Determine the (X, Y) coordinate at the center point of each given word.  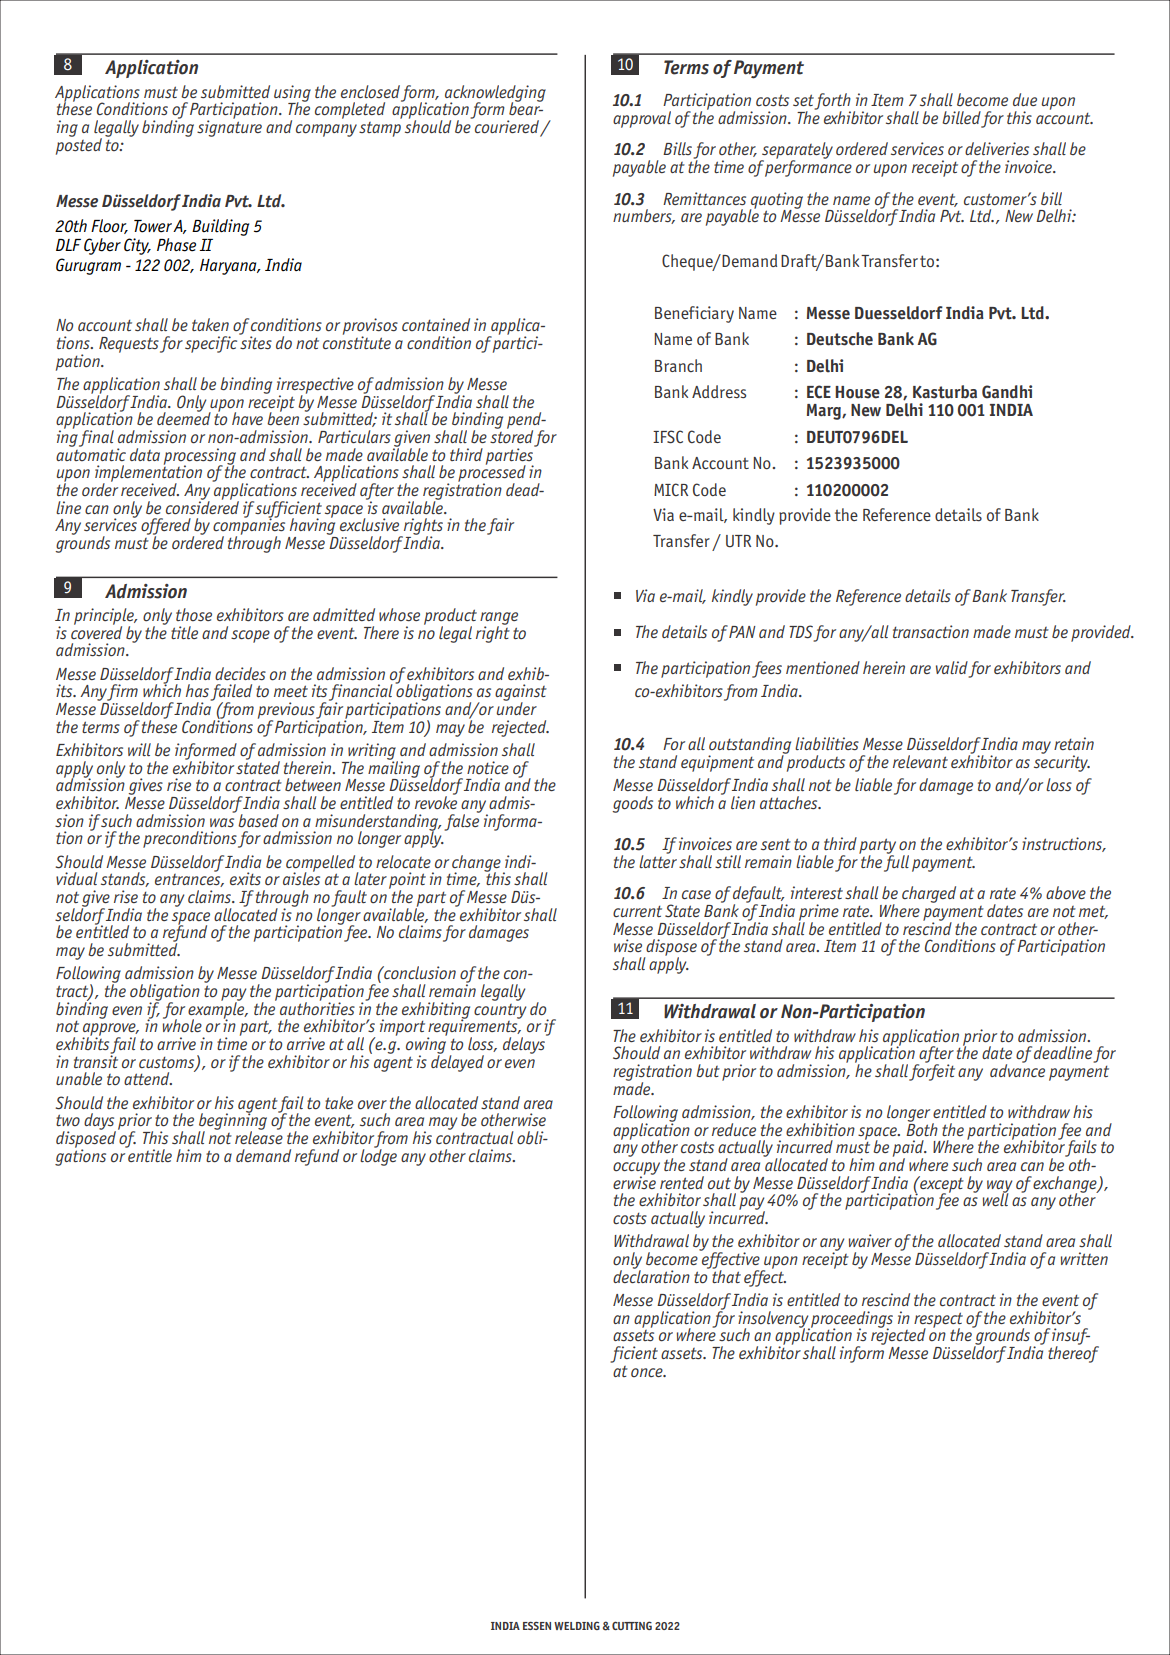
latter (658, 860)
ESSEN (537, 1626)
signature (229, 127)
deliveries (997, 148)
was (222, 822)
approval (642, 119)
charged (929, 894)
